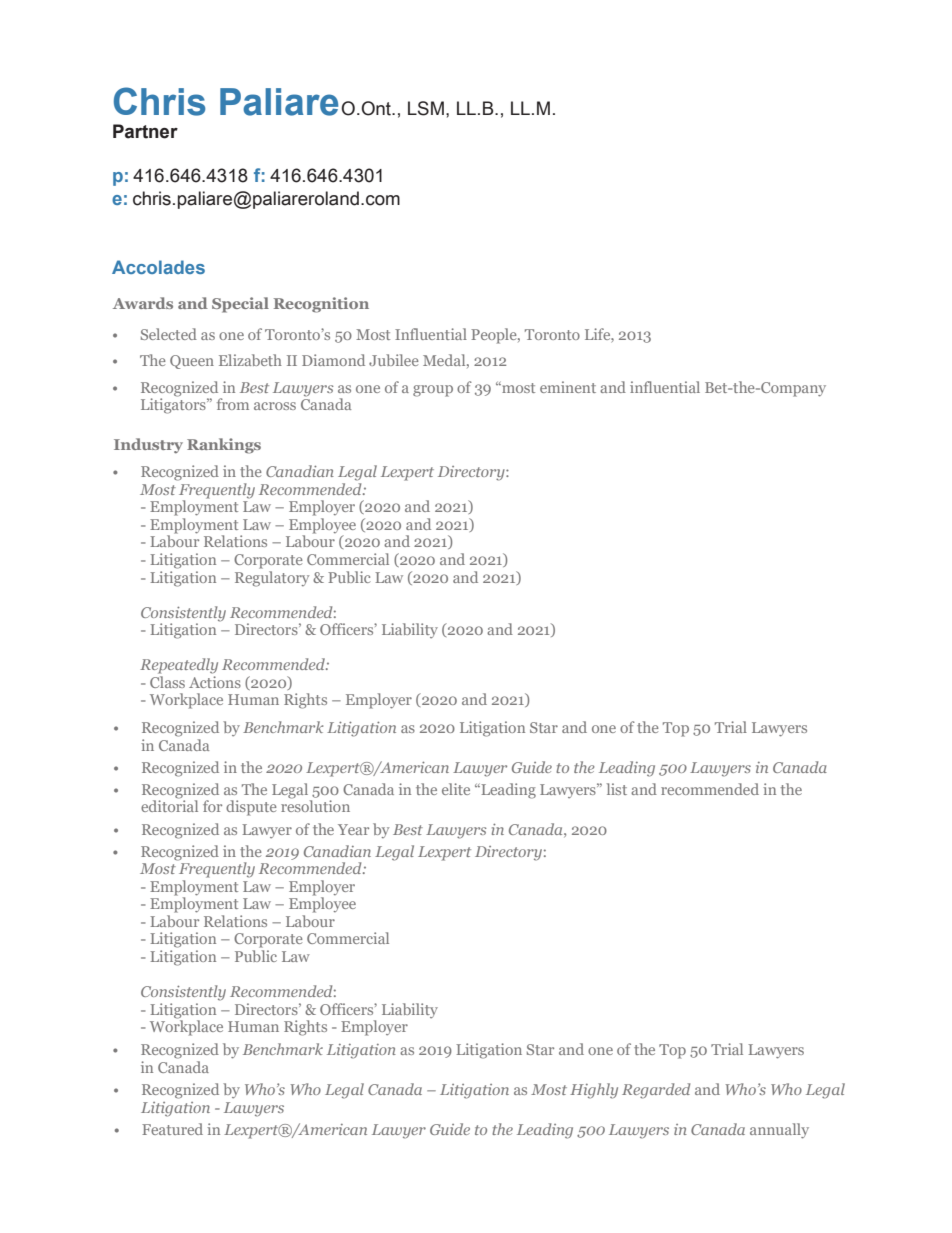 The width and height of the screenshot is (952, 1233). I want to click on list, so click(617, 789).
